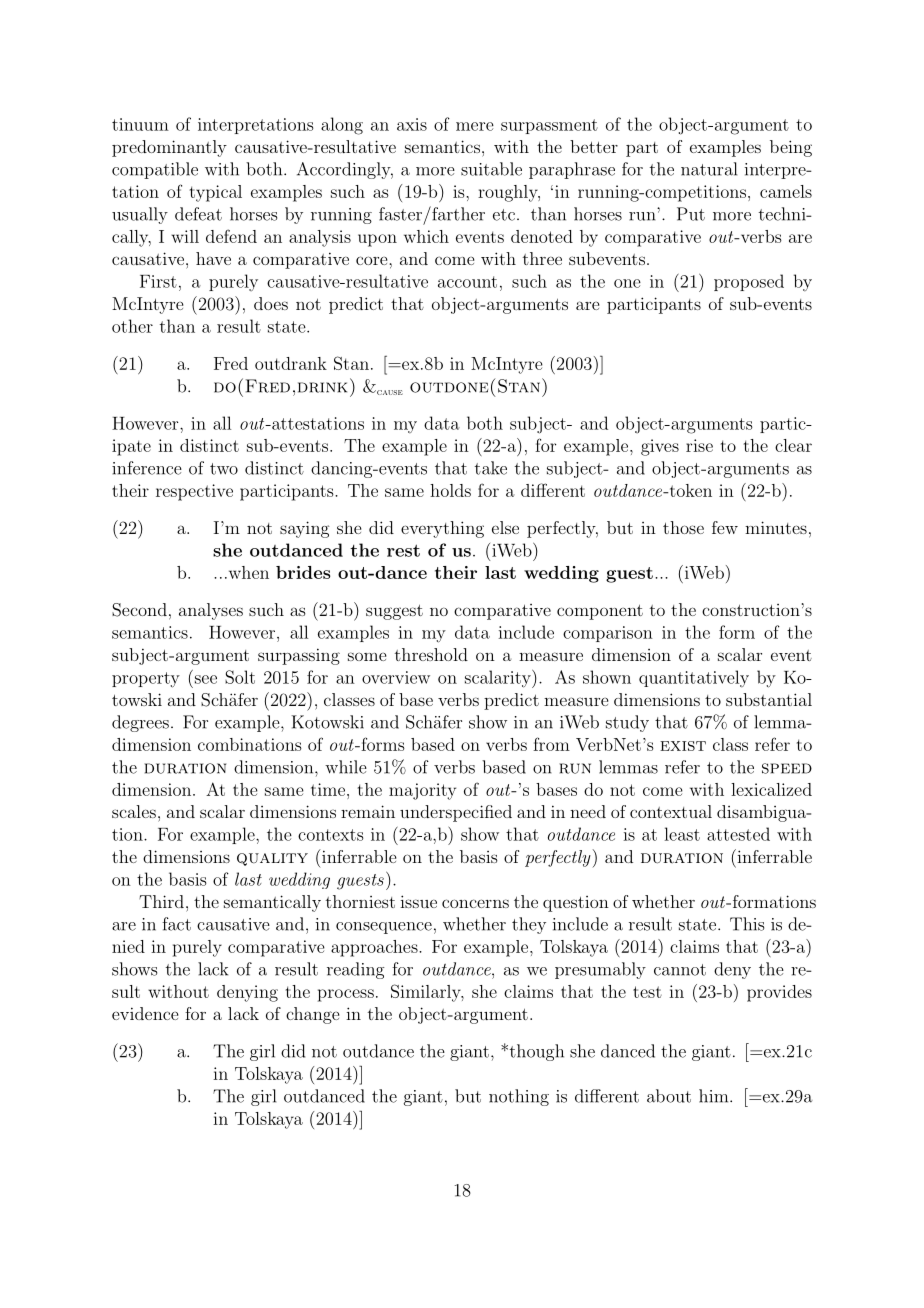 The width and height of the screenshot is (924, 1308). I want to click on evidence, so click(145, 1013).
